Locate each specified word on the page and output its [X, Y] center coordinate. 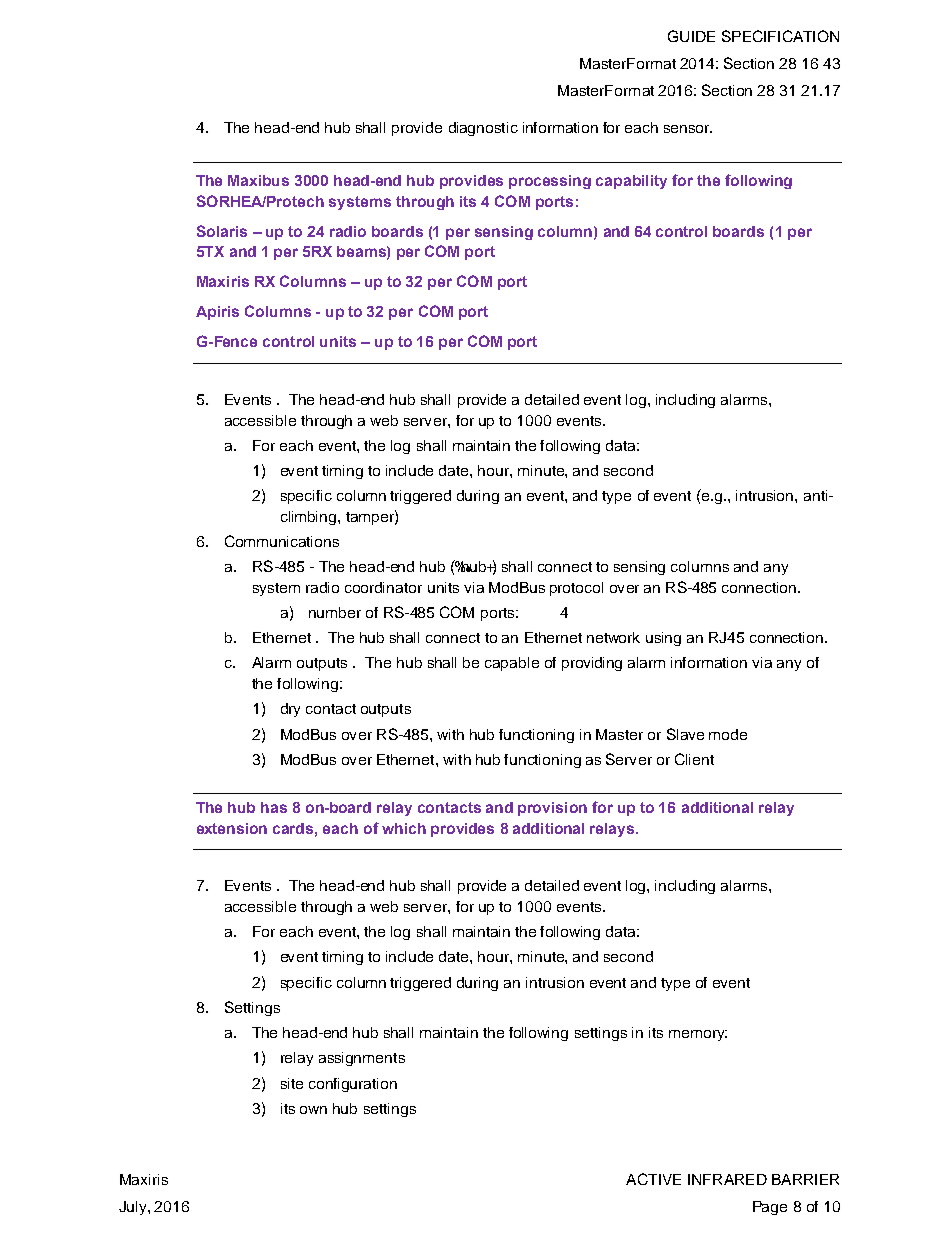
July [134, 1208]
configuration [353, 1085]
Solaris [222, 231]
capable [512, 664]
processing [550, 182]
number [335, 612]
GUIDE [691, 36]
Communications [282, 541]
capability [631, 182]
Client [694, 759]
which [404, 828]
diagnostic [483, 129]
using [663, 639]
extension [232, 828]
